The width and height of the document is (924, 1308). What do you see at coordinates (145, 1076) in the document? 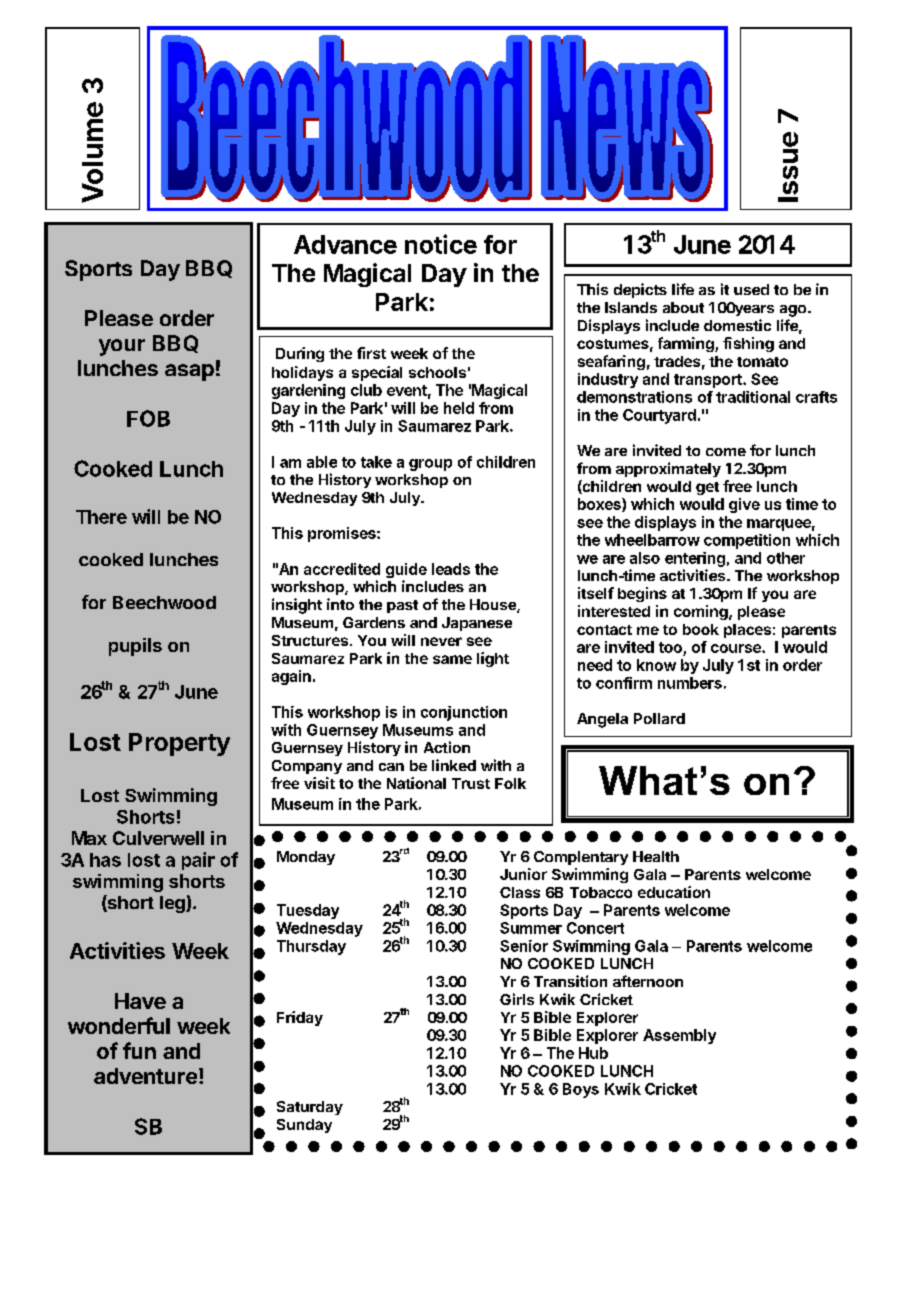
I see `adventure` at bounding box center [145, 1076].
